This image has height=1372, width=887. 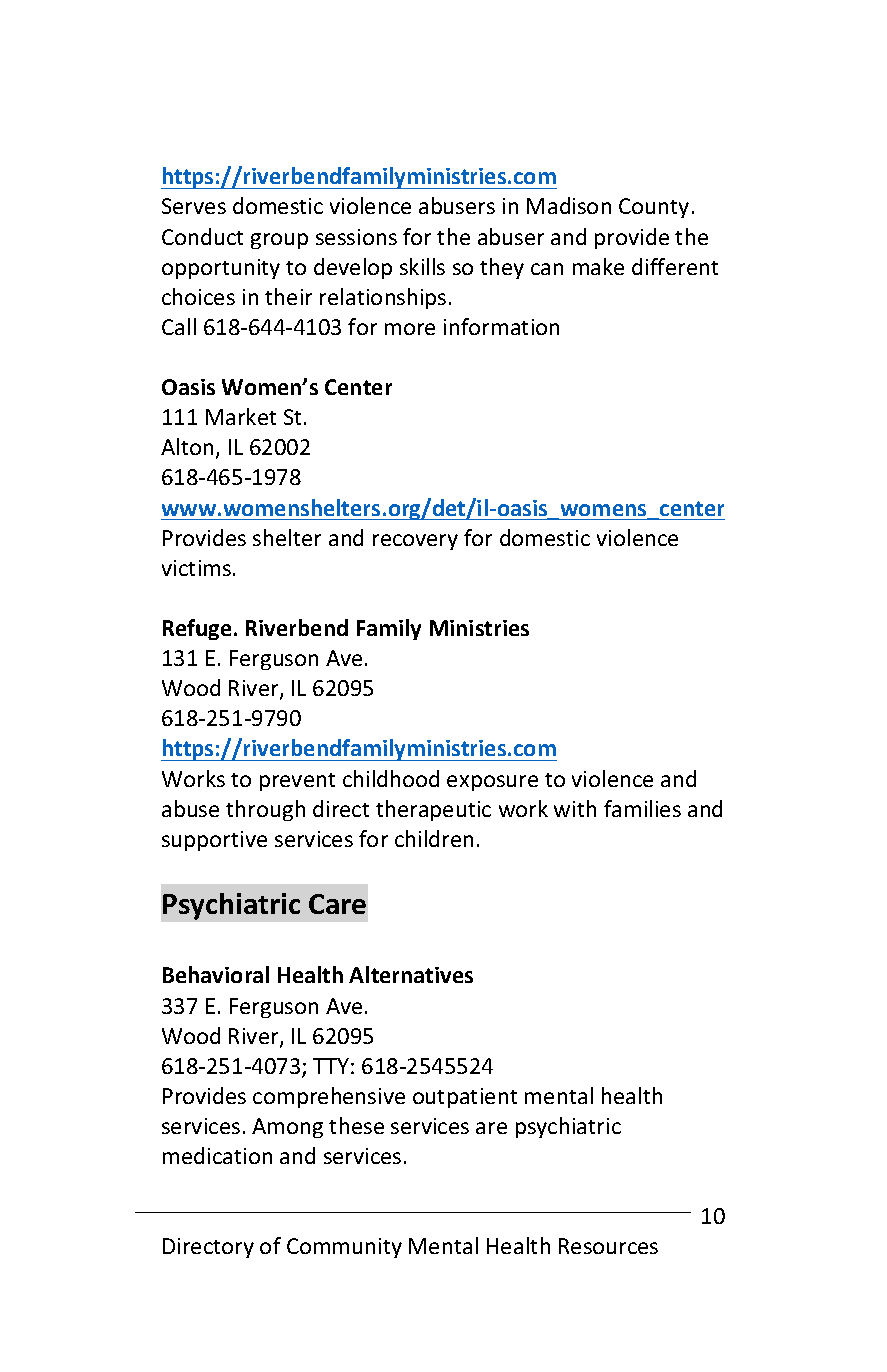 I want to click on Community, so click(x=344, y=1248).
